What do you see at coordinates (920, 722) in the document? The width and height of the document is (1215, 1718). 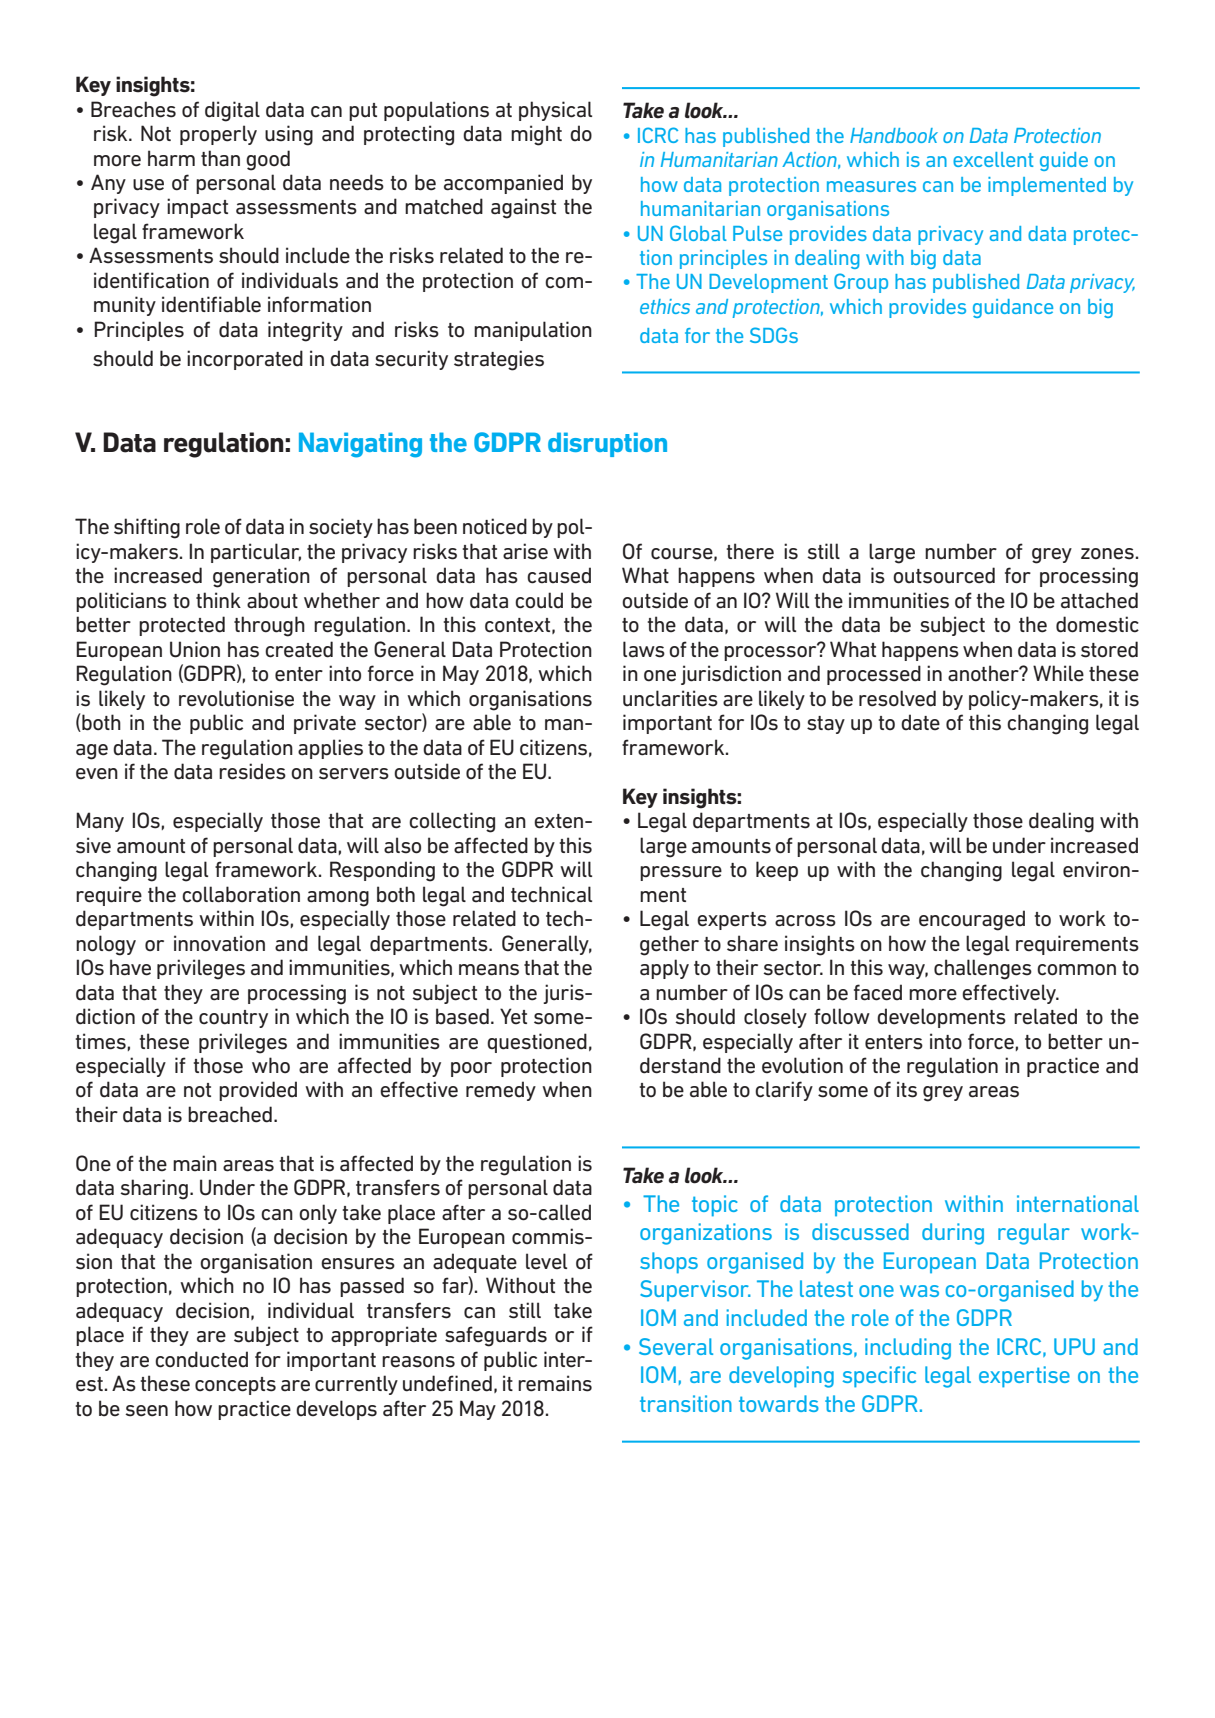 I see `date` at bounding box center [920, 722].
